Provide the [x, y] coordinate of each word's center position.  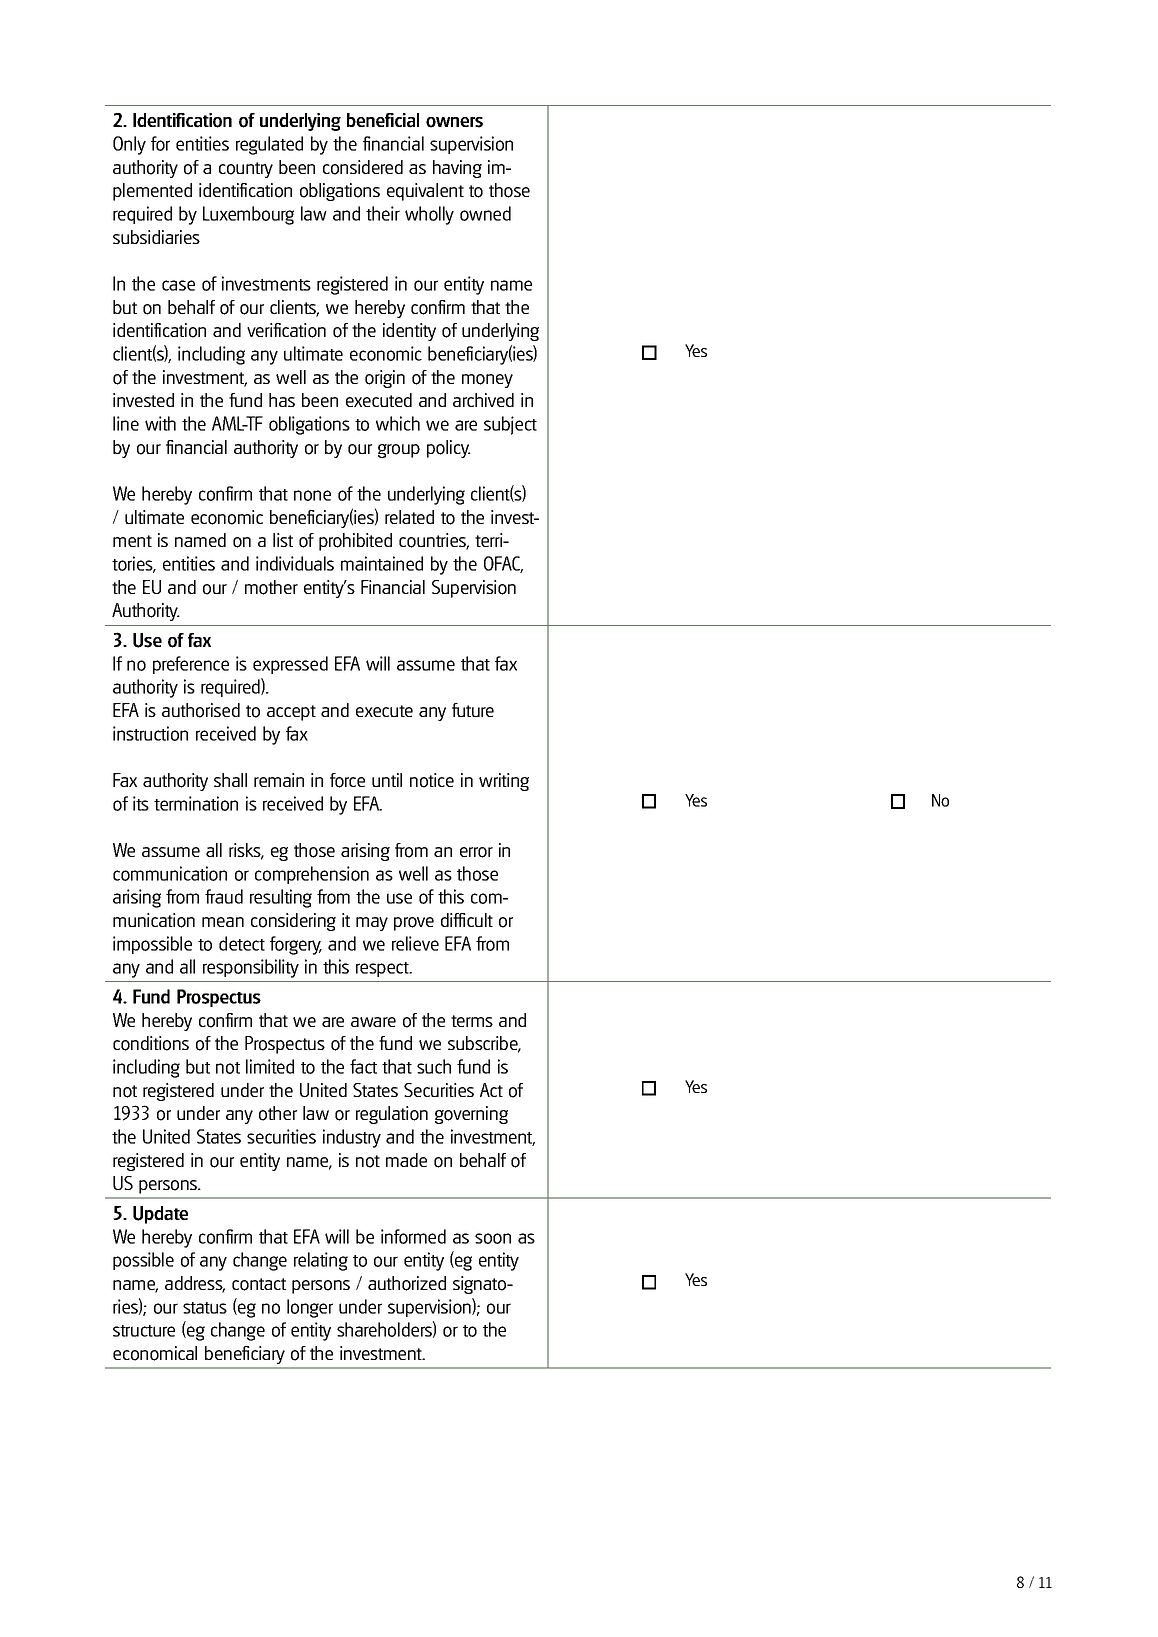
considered [363, 167]
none [312, 495]
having [457, 169]
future [473, 710]
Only [129, 145]
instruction [150, 733]
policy [449, 449]
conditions [151, 1043]
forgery [296, 945]
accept [291, 713]
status [205, 1308]
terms [472, 1021]
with [160, 423]
